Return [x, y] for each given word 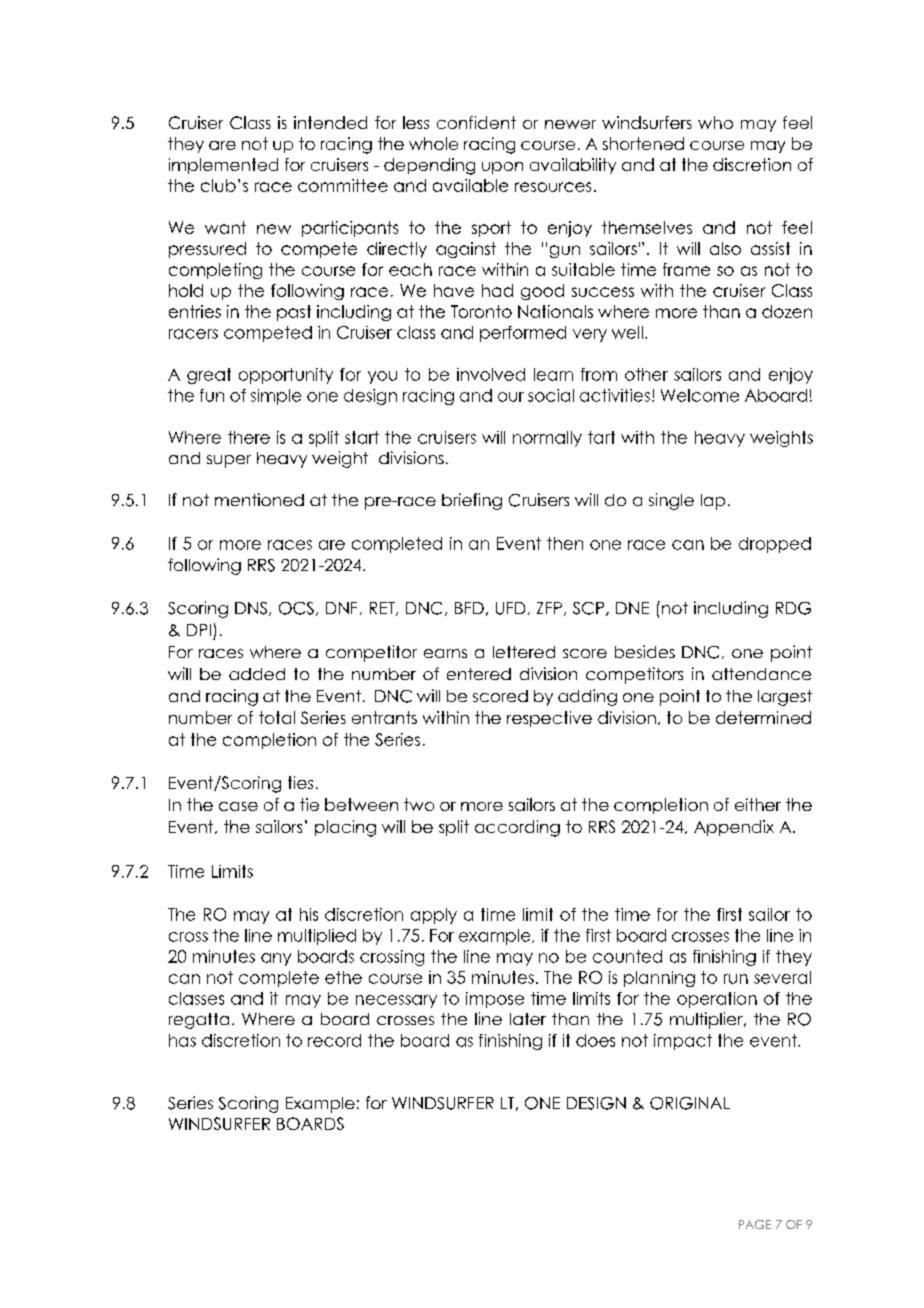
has [182, 1040]
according [517, 828]
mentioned [259, 499]
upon [502, 168]
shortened [643, 143]
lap [713, 502]
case [238, 806]
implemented [223, 166]
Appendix [734, 828]
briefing [472, 501]
